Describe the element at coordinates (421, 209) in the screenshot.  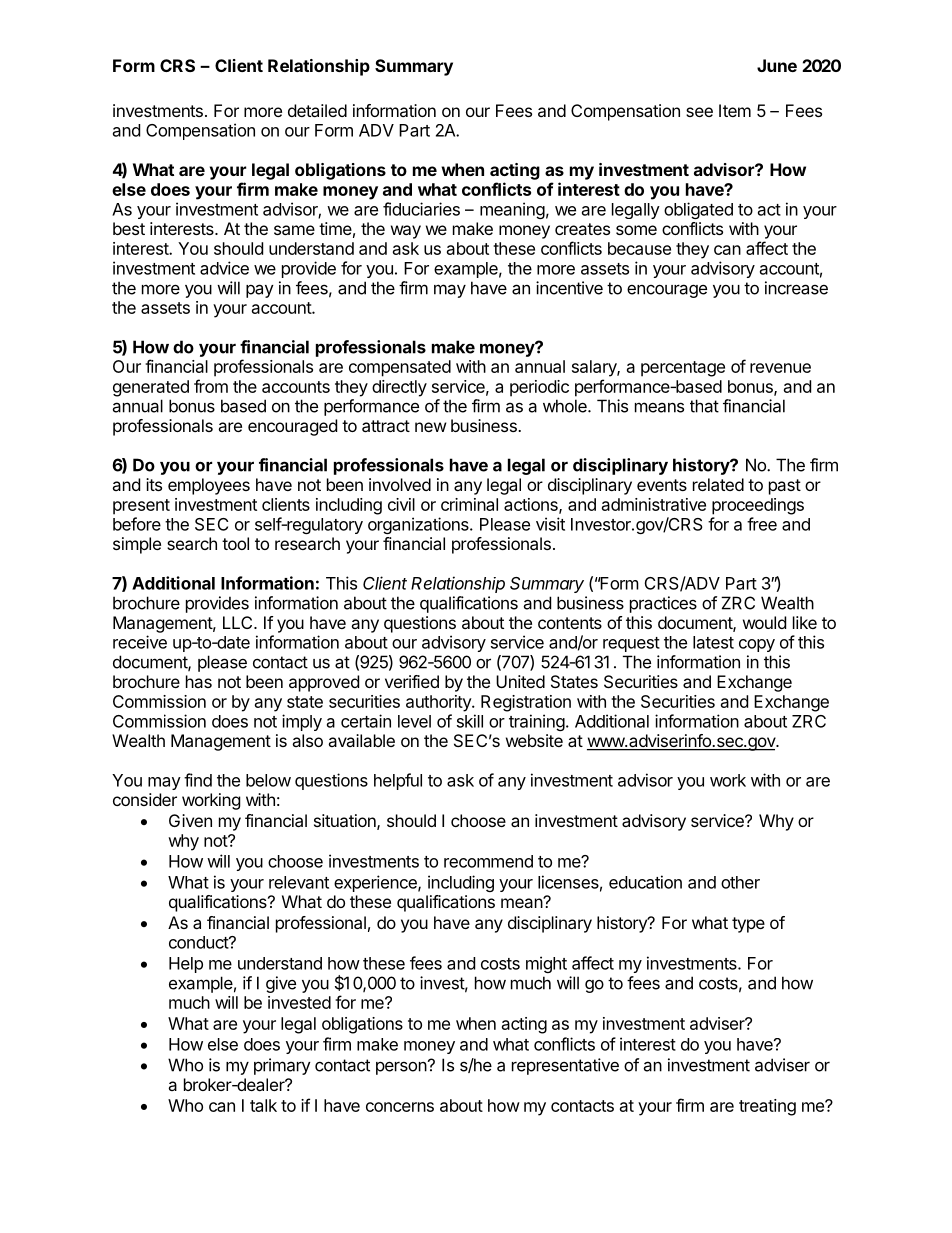
I see `fiduciaries` at that location.
